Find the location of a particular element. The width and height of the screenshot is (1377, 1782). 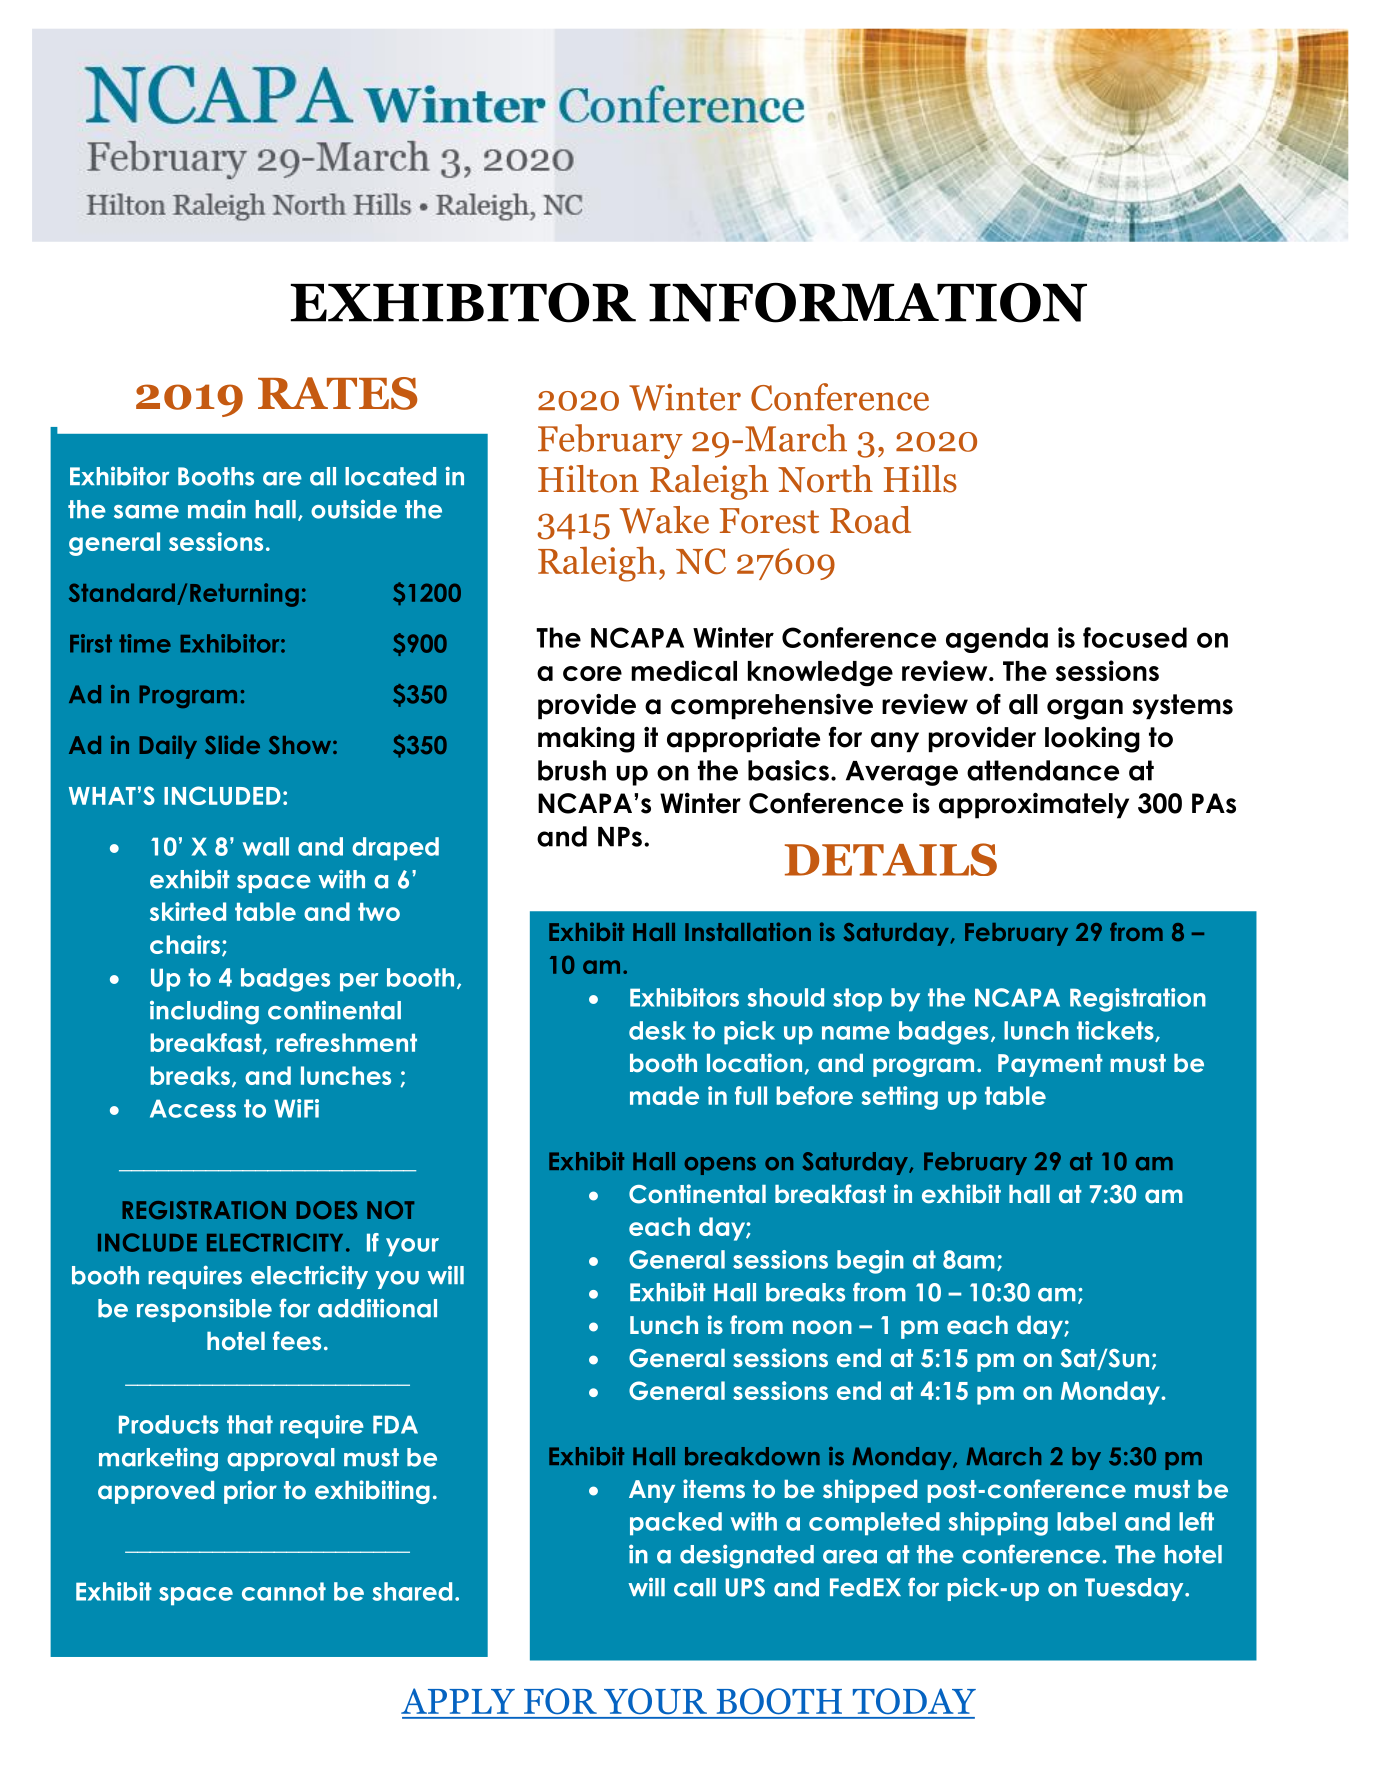

opens is located at coordinates (720, 1166).
